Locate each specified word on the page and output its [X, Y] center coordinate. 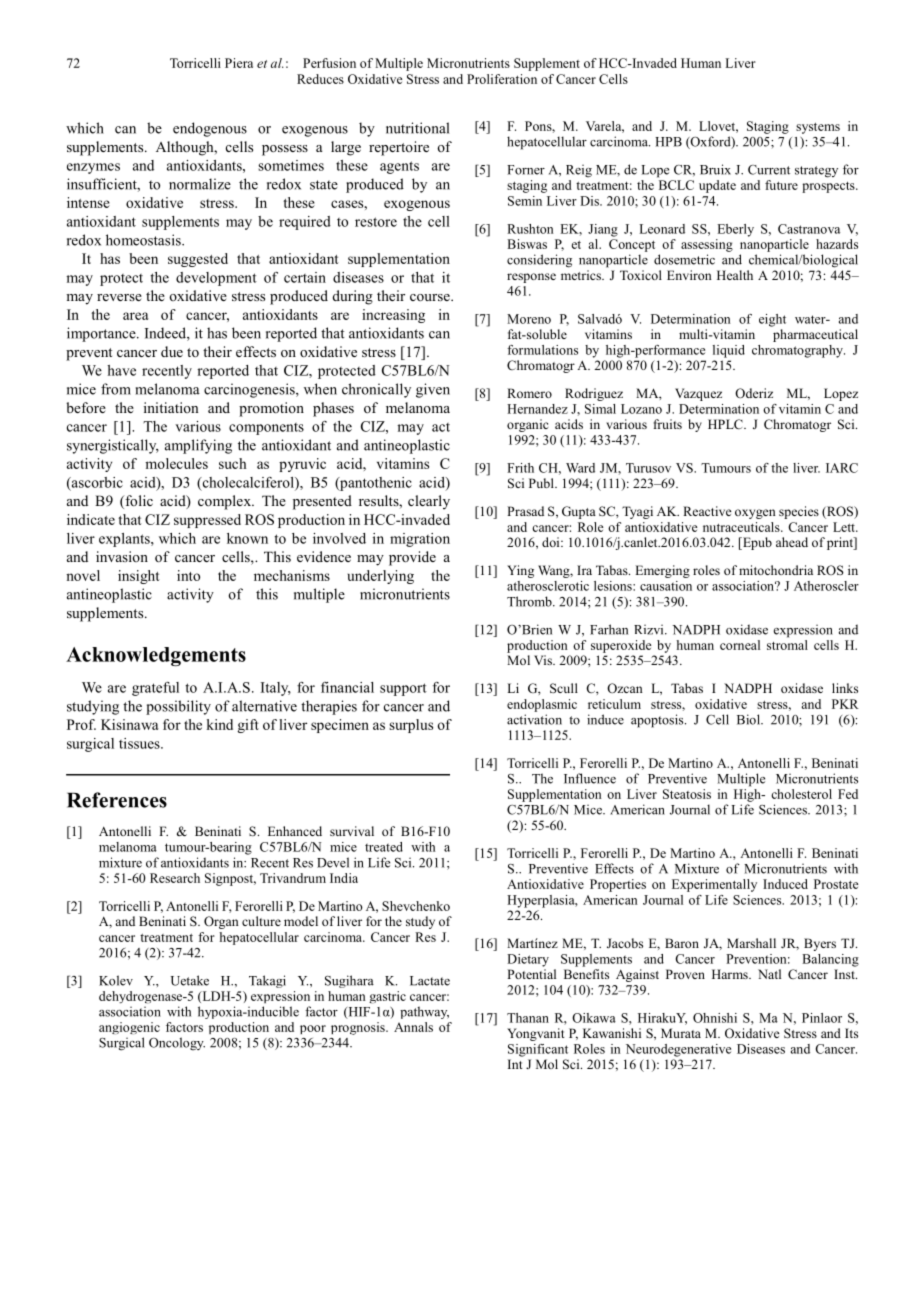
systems [818, 128]
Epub [756, 543]
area [136, 316]
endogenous [210, 129]
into [188, 575]
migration [420, 540]
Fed [848, 794]
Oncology [177, 1044]
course [431, 297]
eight [772, 320]
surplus [411, 726]
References [117, 800]
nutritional [417, 128]
